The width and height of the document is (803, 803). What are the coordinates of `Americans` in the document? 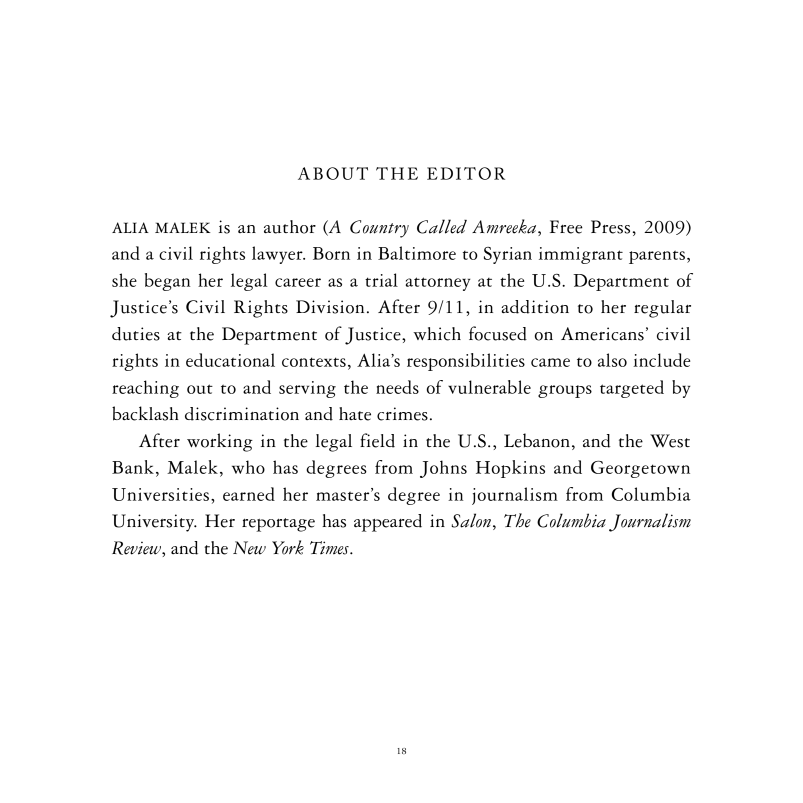 It's located at (602, 334).
